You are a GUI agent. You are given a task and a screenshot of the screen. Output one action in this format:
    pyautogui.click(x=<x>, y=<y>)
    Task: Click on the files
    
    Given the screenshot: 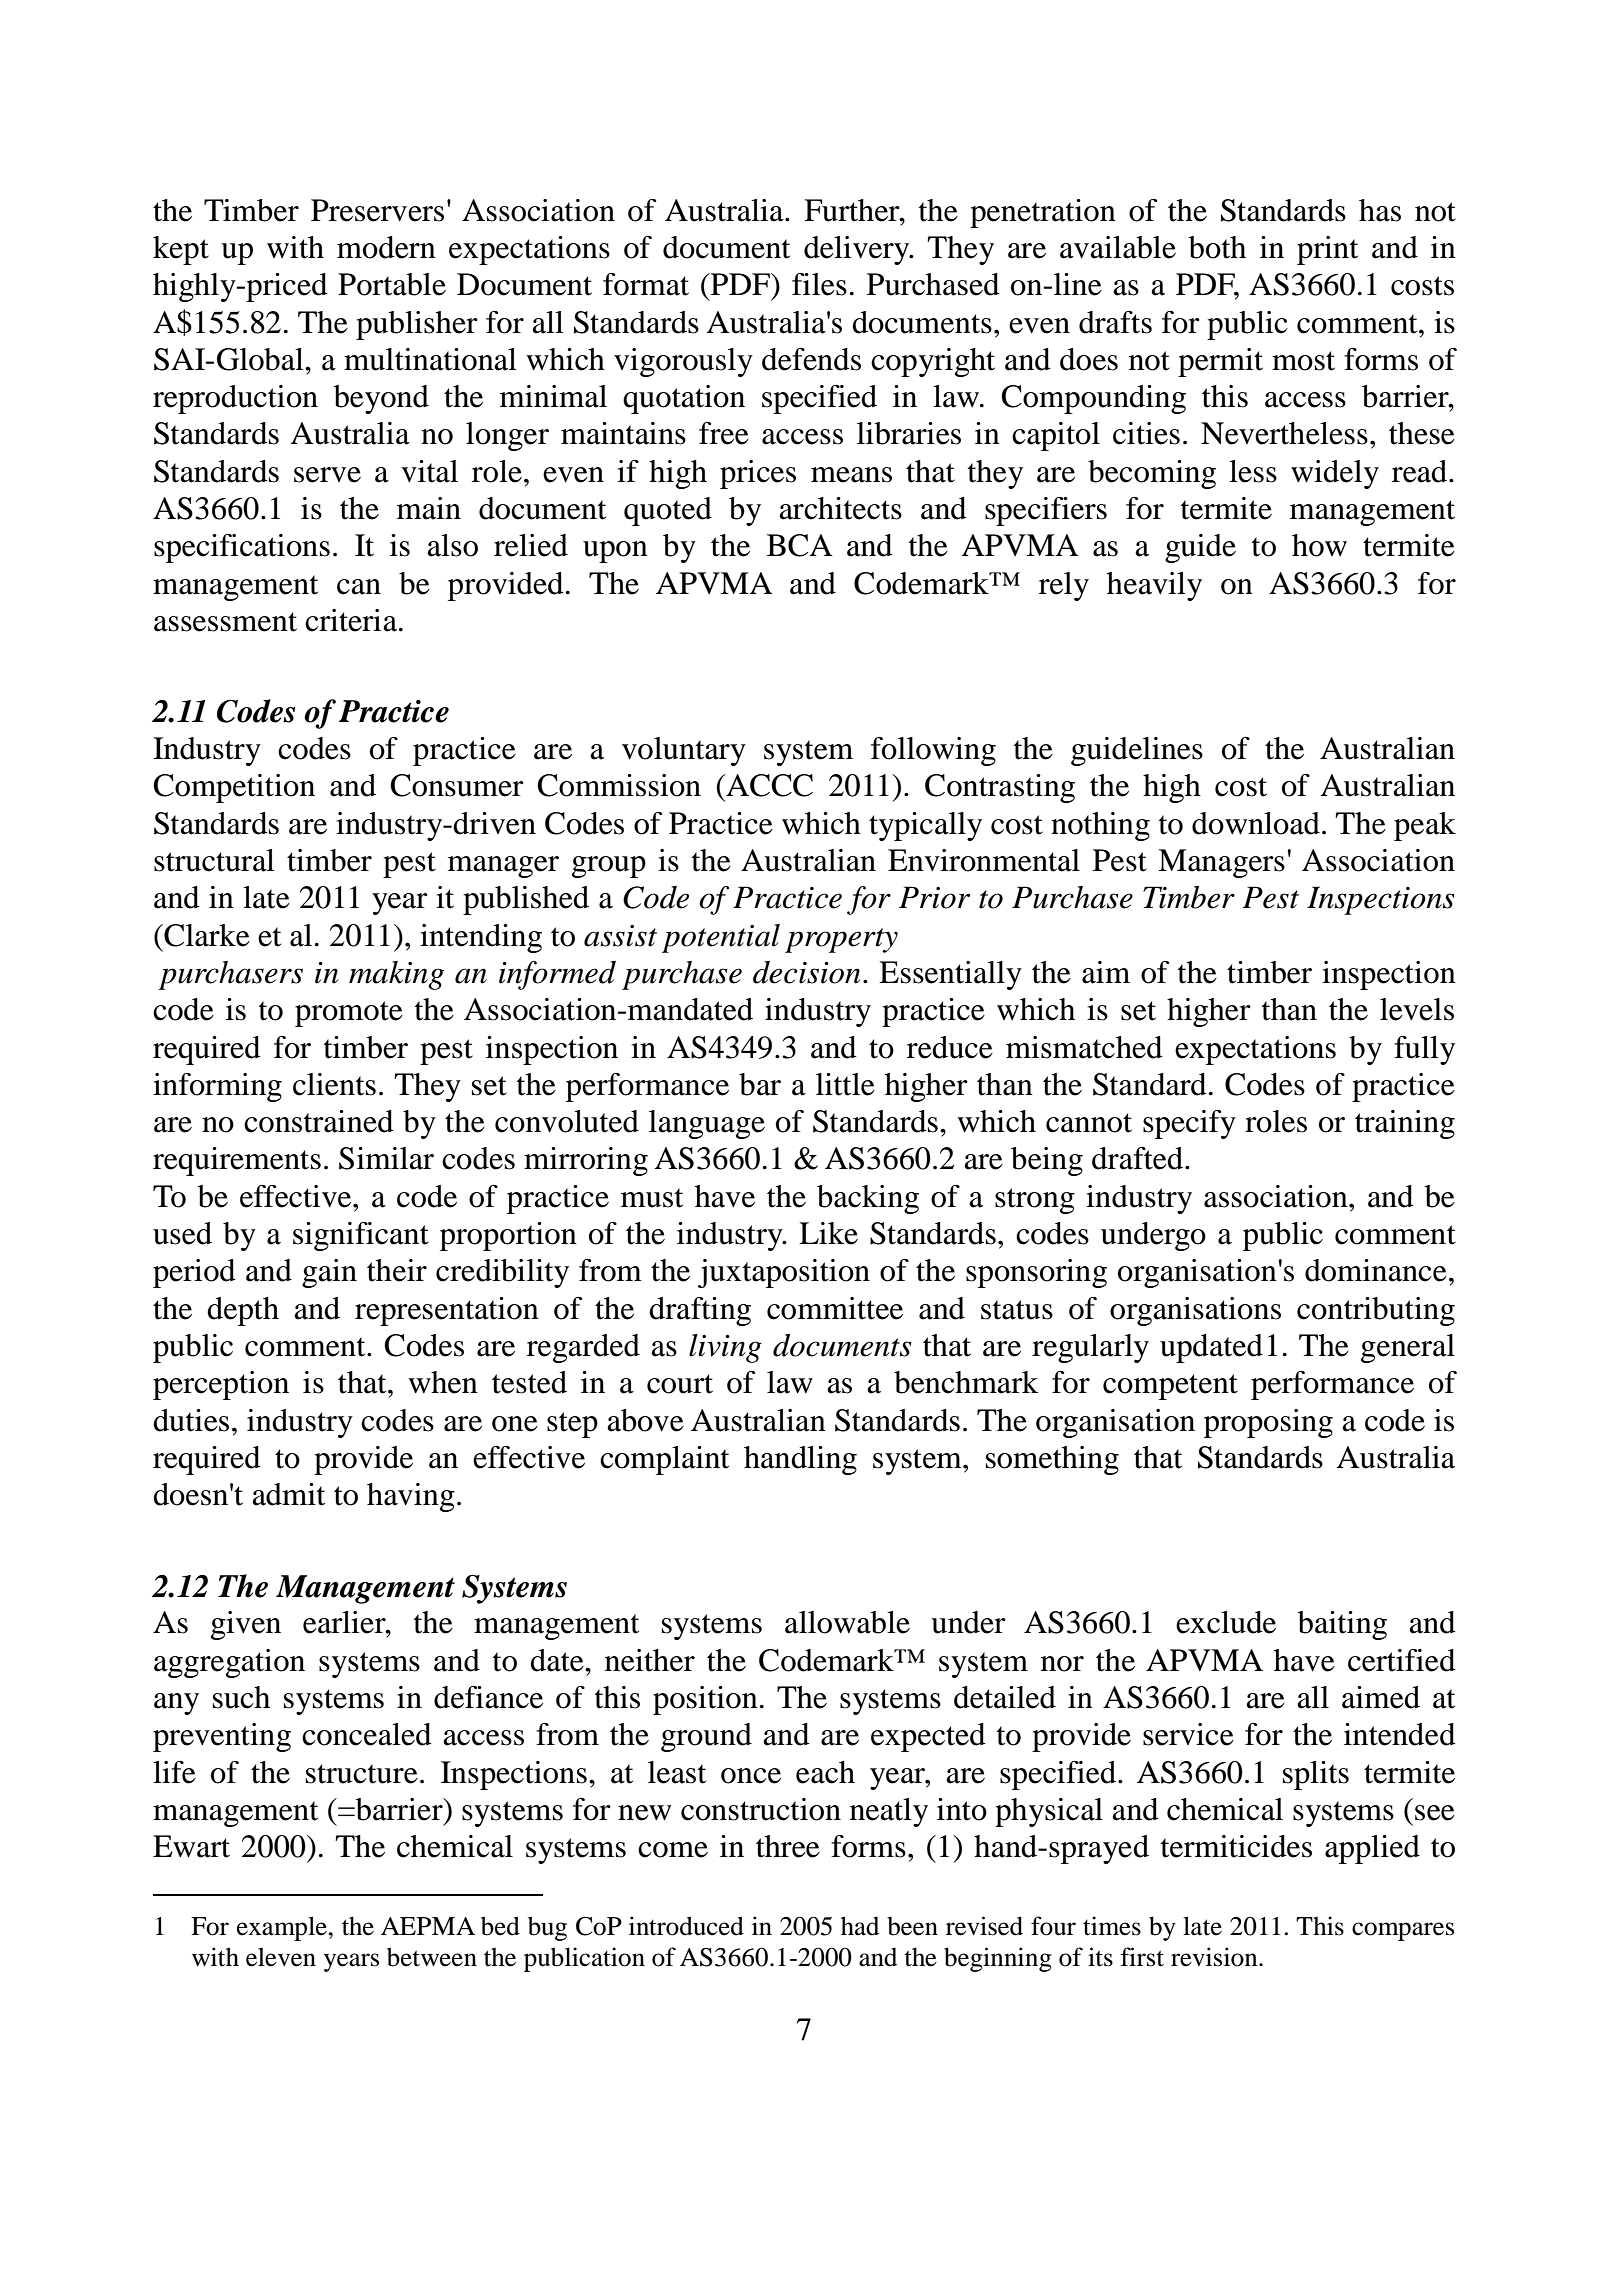 What is the action you would take?
    pyautogui.click(x=819, y=284)
